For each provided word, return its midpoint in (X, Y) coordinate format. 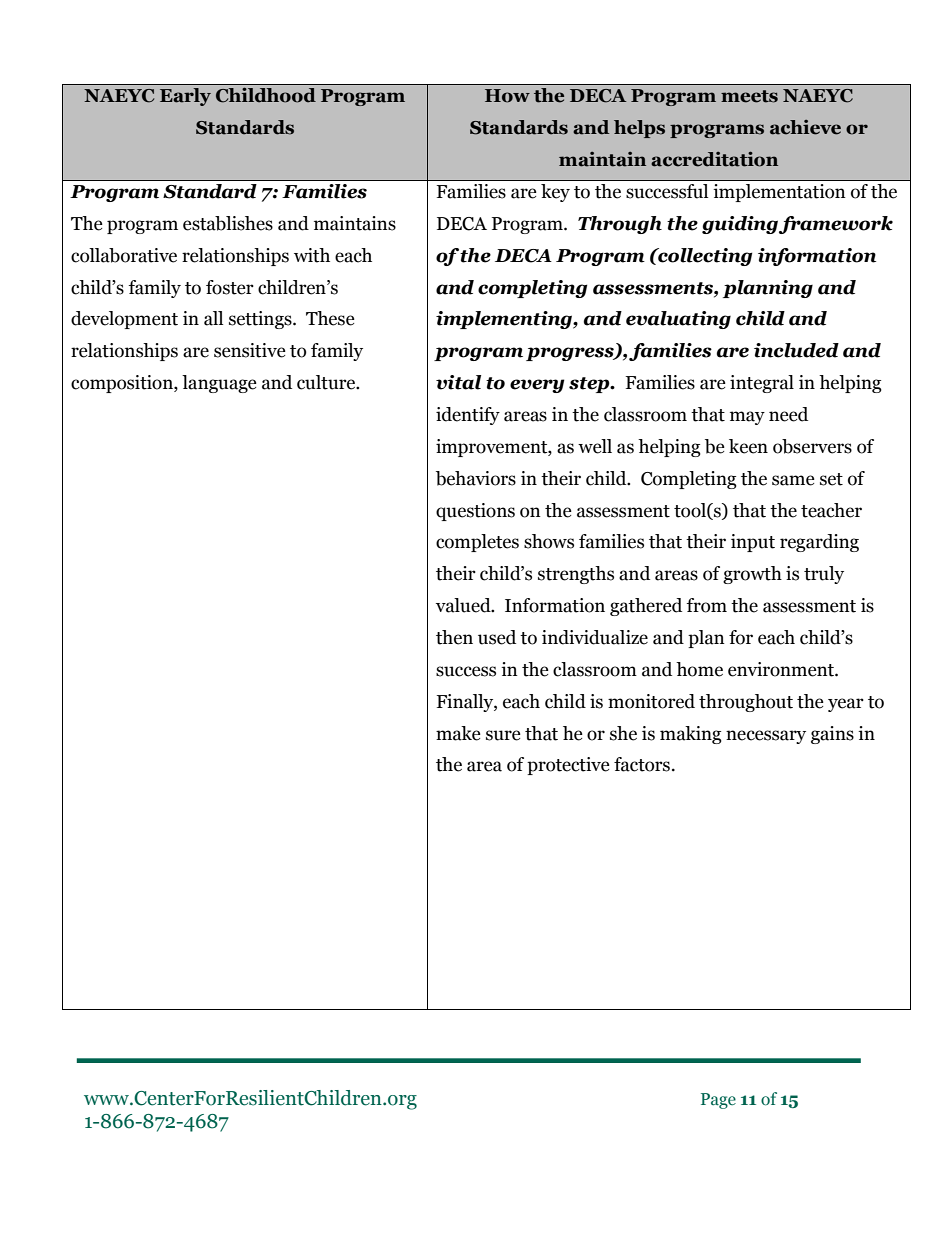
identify (468, 416)
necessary (766, 737)
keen (748, 446)
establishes (228, 223)
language (219, 384)
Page (718, 1101)
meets (749, 96)
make (458, 733)
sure (503, 735)
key (555, 193)
